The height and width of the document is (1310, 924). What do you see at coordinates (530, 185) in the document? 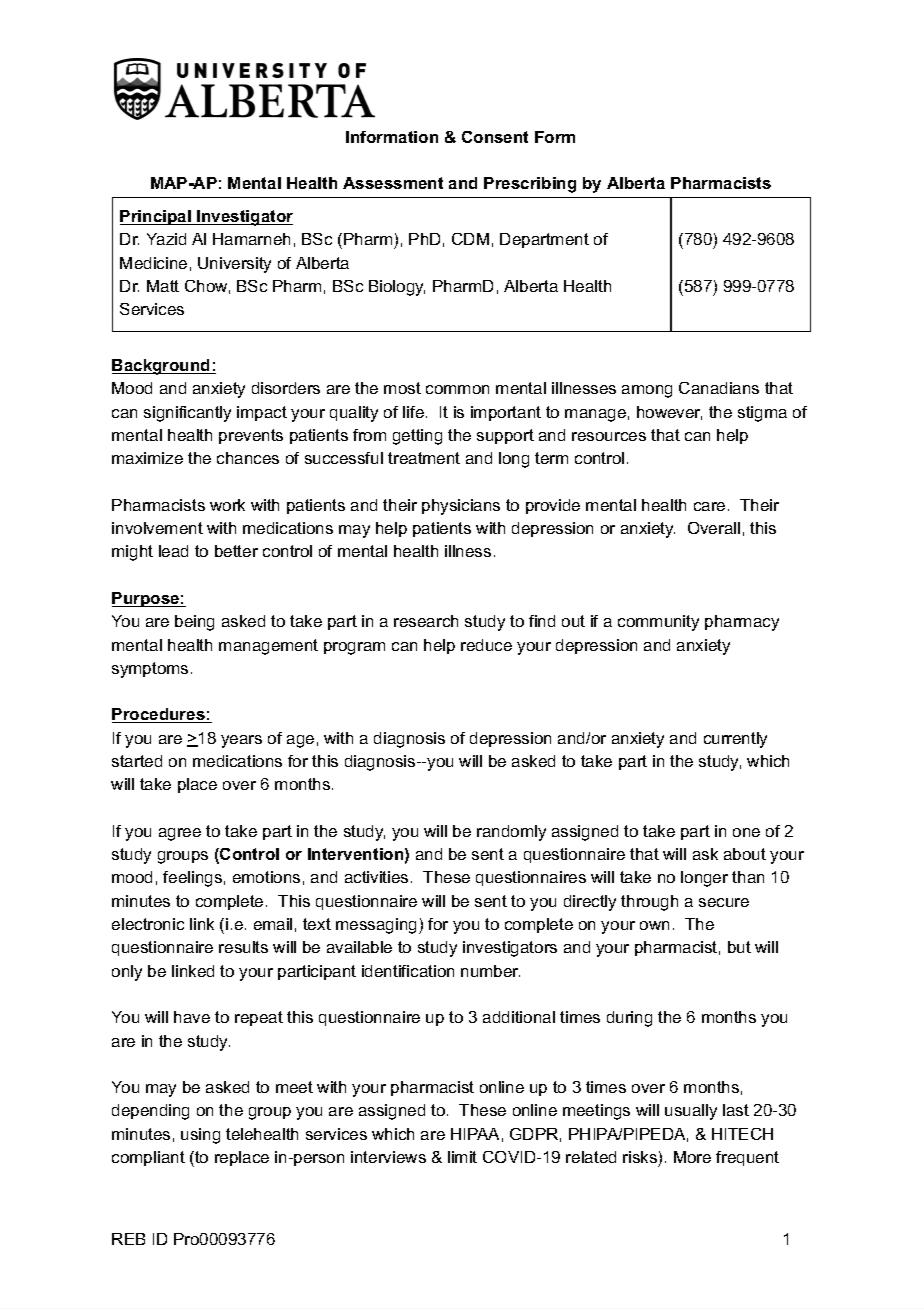
I see `Prescribing` at bounding box center [530, 185].
